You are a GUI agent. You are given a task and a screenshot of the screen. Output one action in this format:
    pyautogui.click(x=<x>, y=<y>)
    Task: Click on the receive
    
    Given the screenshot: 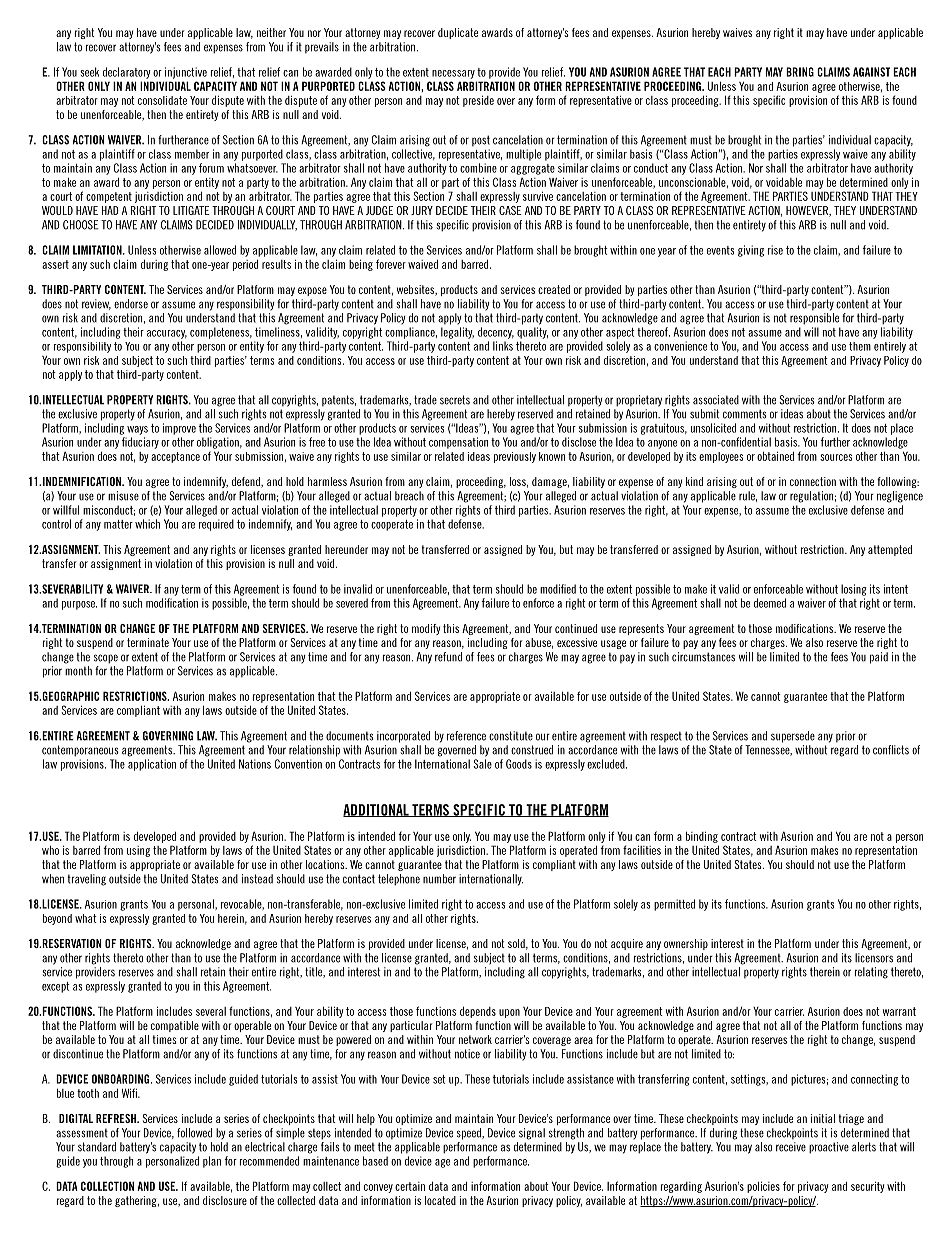 What is the action you would take?
    pyautogui.click(x=791, y=1147)
